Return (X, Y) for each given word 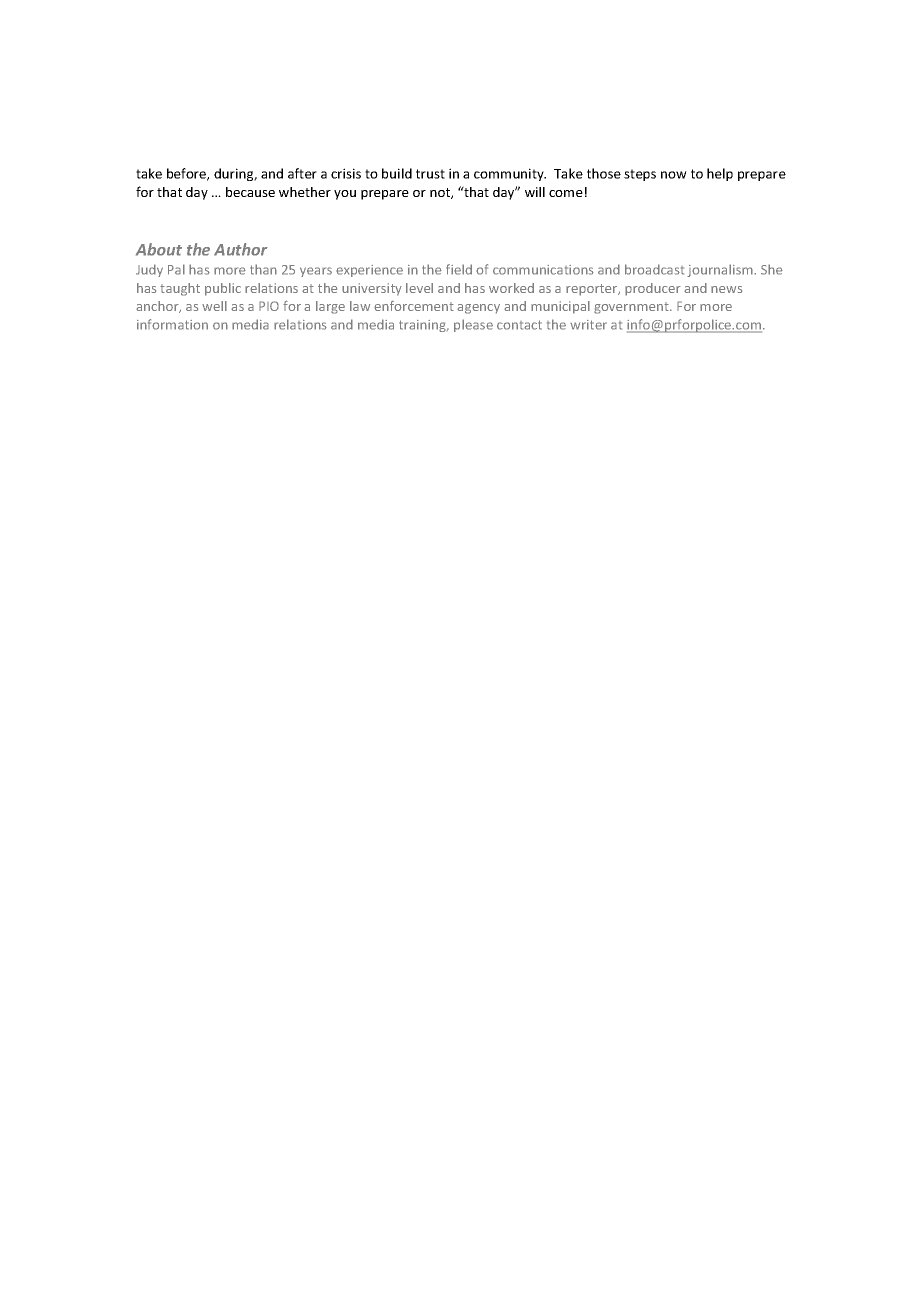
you (345, 195)
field (459, 269)
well (214, 306)
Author (241, 249)
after (302, 173)
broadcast (654, 269)
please (473, 325)
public (223, 289)
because (250, 192)
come (566, 193)
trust (430, 174)
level (419, 288)
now (674, 175)
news (726, 289)
